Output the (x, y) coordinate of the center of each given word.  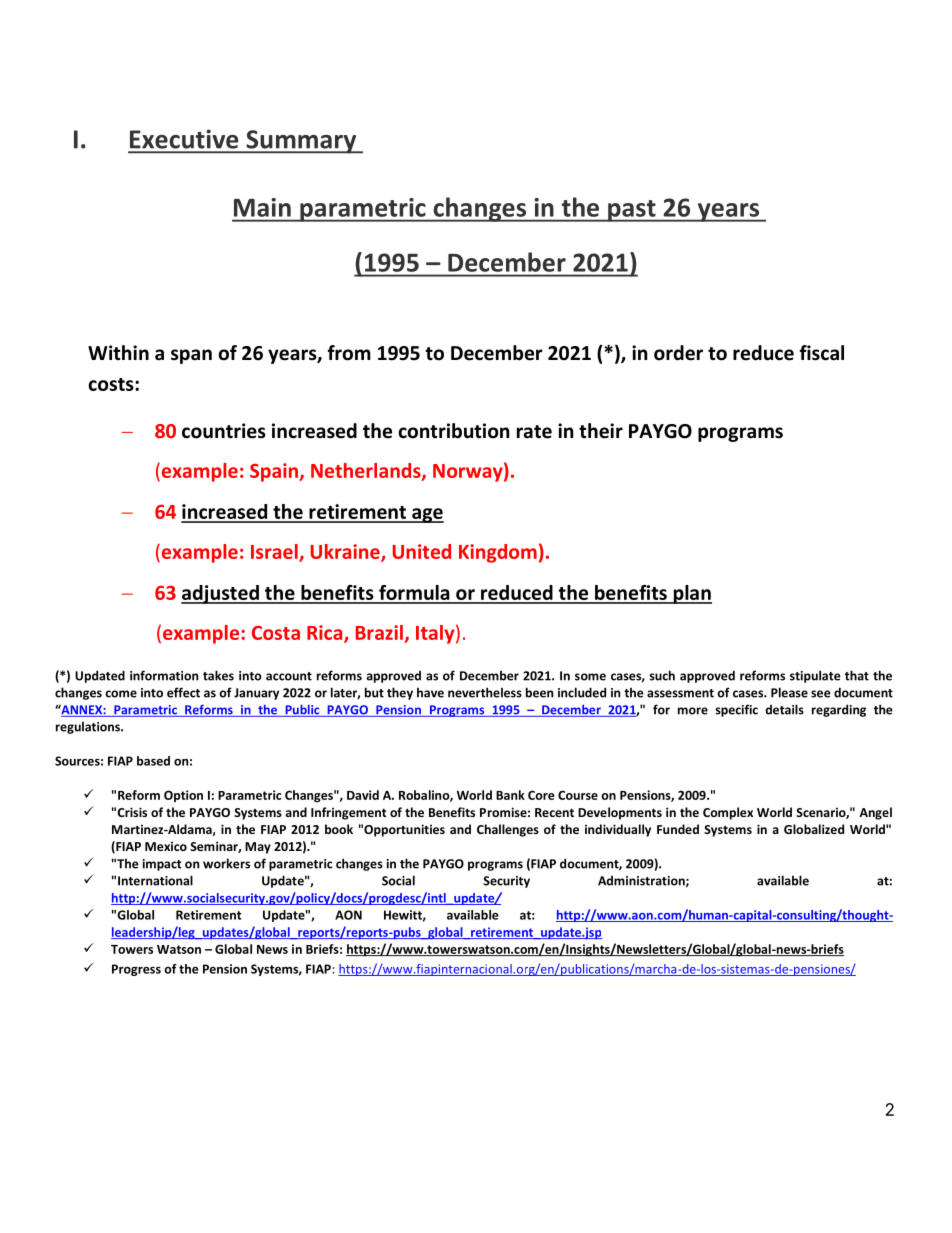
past (632, 211)
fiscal (821, 353)
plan (691, 594)
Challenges (508, 830)
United (422, 551)
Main (262, 207)
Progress (136, 970)
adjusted (221, 594)
